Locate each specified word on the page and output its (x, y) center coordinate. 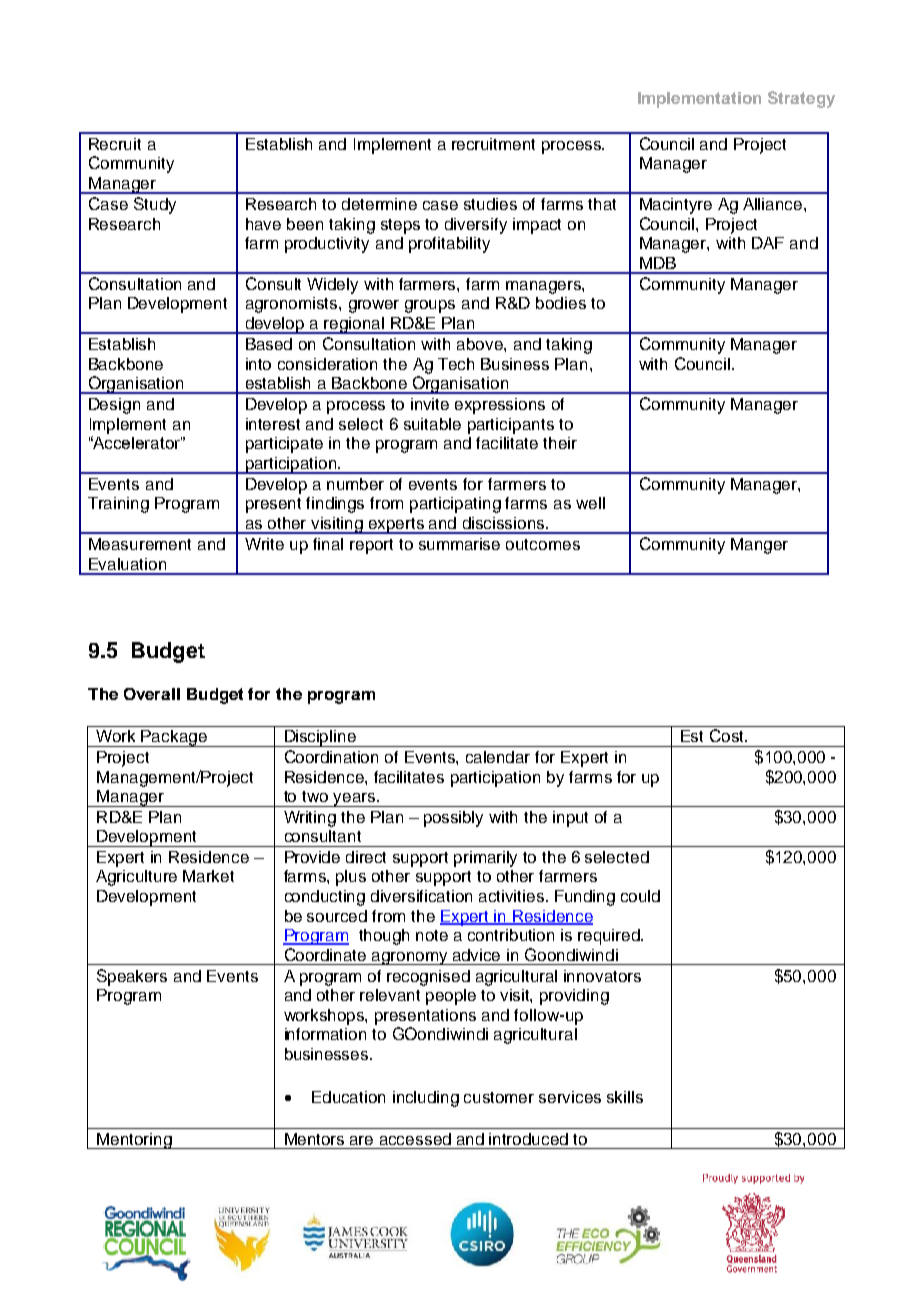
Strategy (801, 99)
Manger (759, 546)
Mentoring (134, 1141)
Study (155, 205)
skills (625, 1097)
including (426, 1099)
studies (490, 204)
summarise (459, 544)
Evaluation (127, 564)
